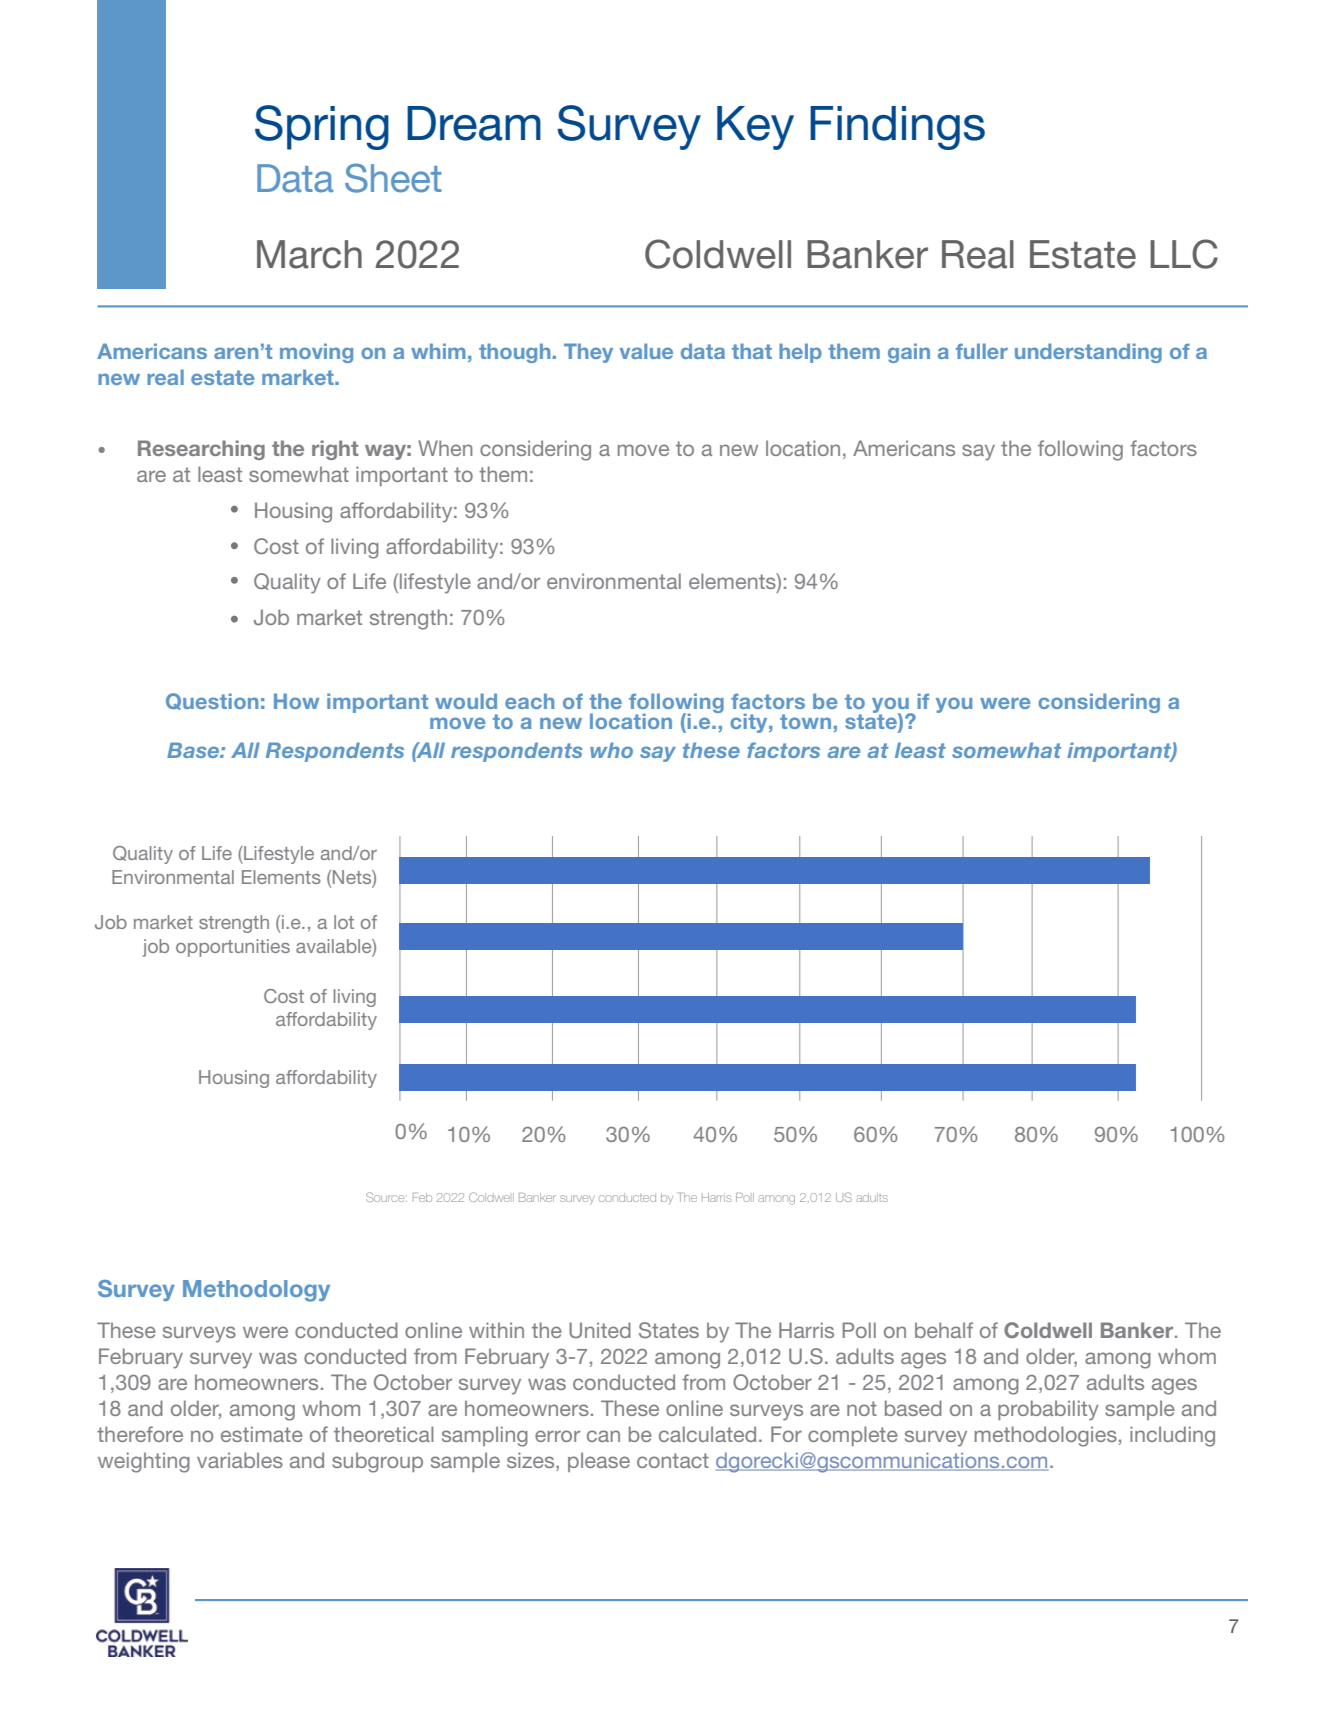 This screenshot has height=1716, width=1326. What do you see at coordinates (296, 701) in the screenshot?
I see `How` at bounding box center [296, 701].
